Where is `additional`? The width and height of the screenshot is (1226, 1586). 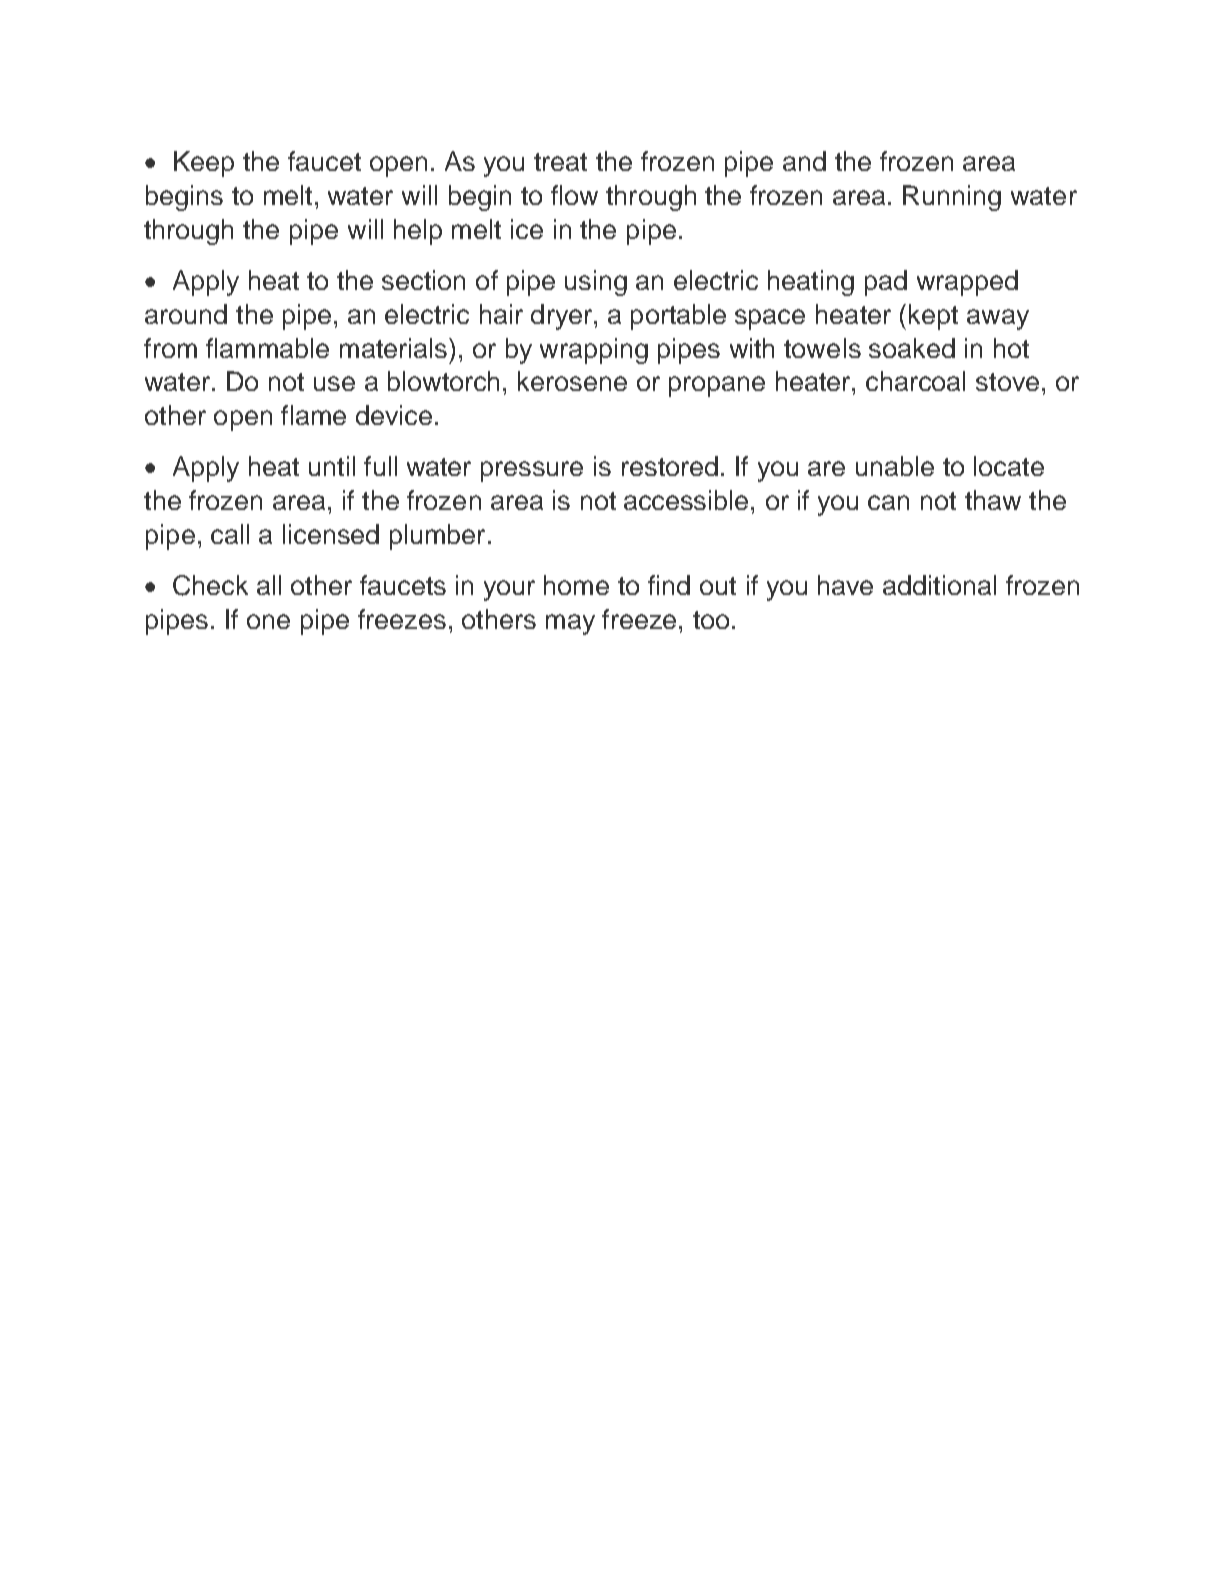 additional is located at coordinates (939, 585).
